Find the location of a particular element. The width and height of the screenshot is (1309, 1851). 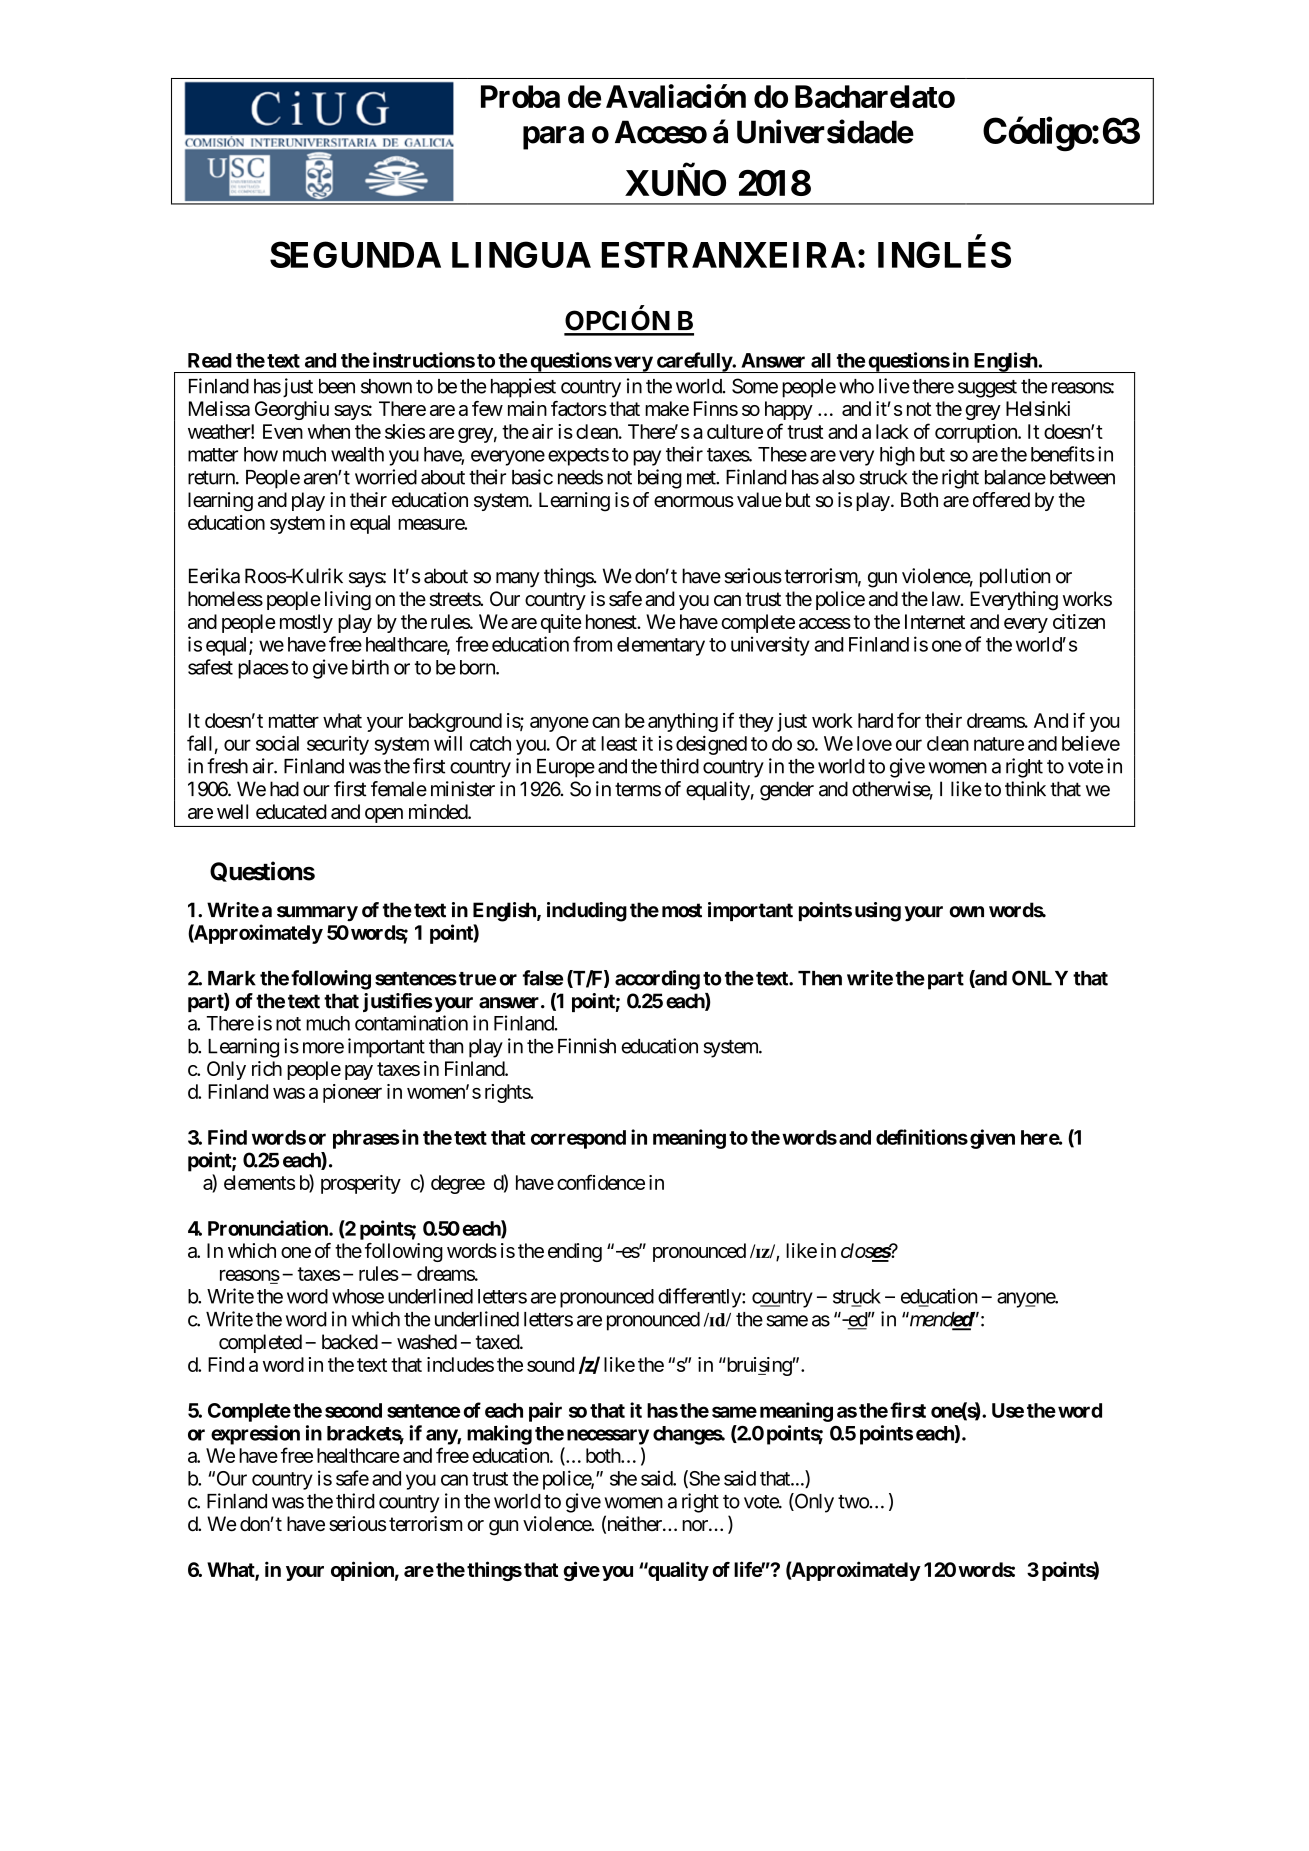

Finnish is located at coordinates (587, 1046).
